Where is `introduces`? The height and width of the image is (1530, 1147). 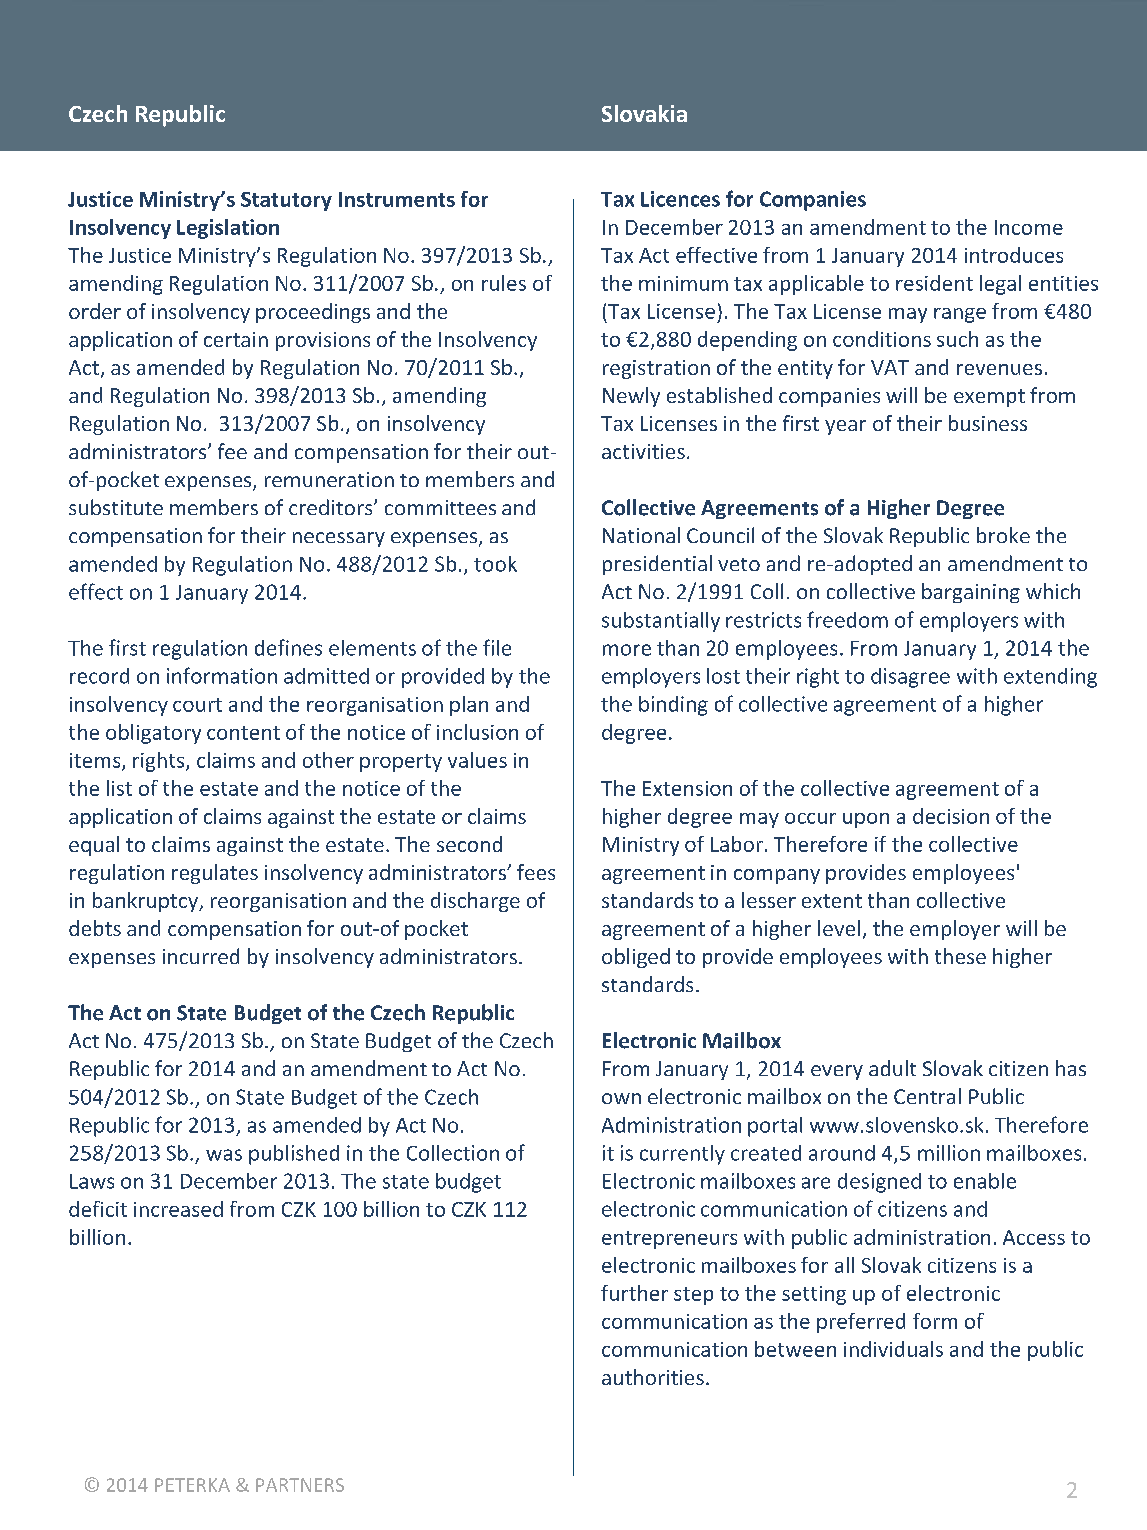
introduces is located at coordinates (1014, 255).
